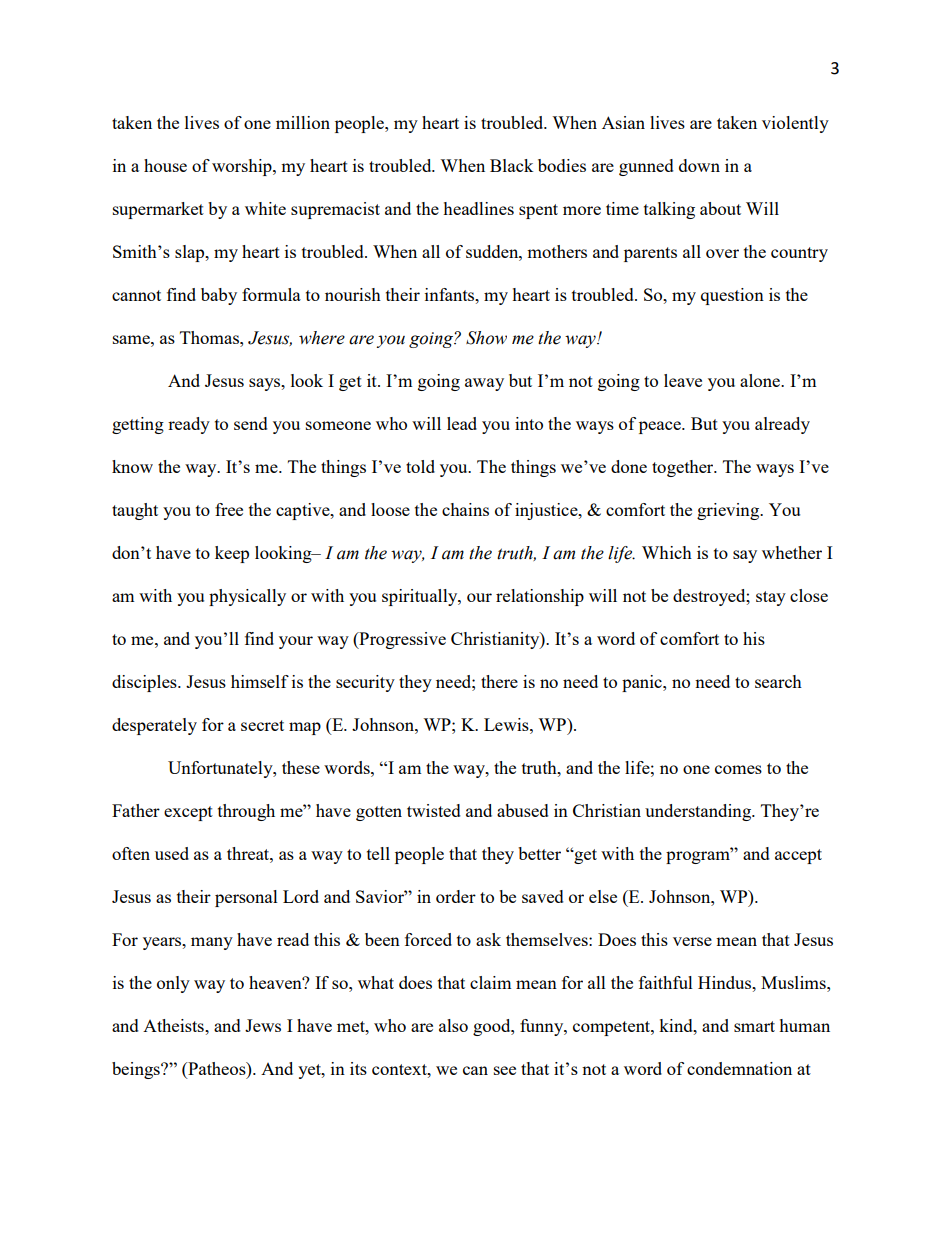  I want to click on worship, so click(243, 167).
